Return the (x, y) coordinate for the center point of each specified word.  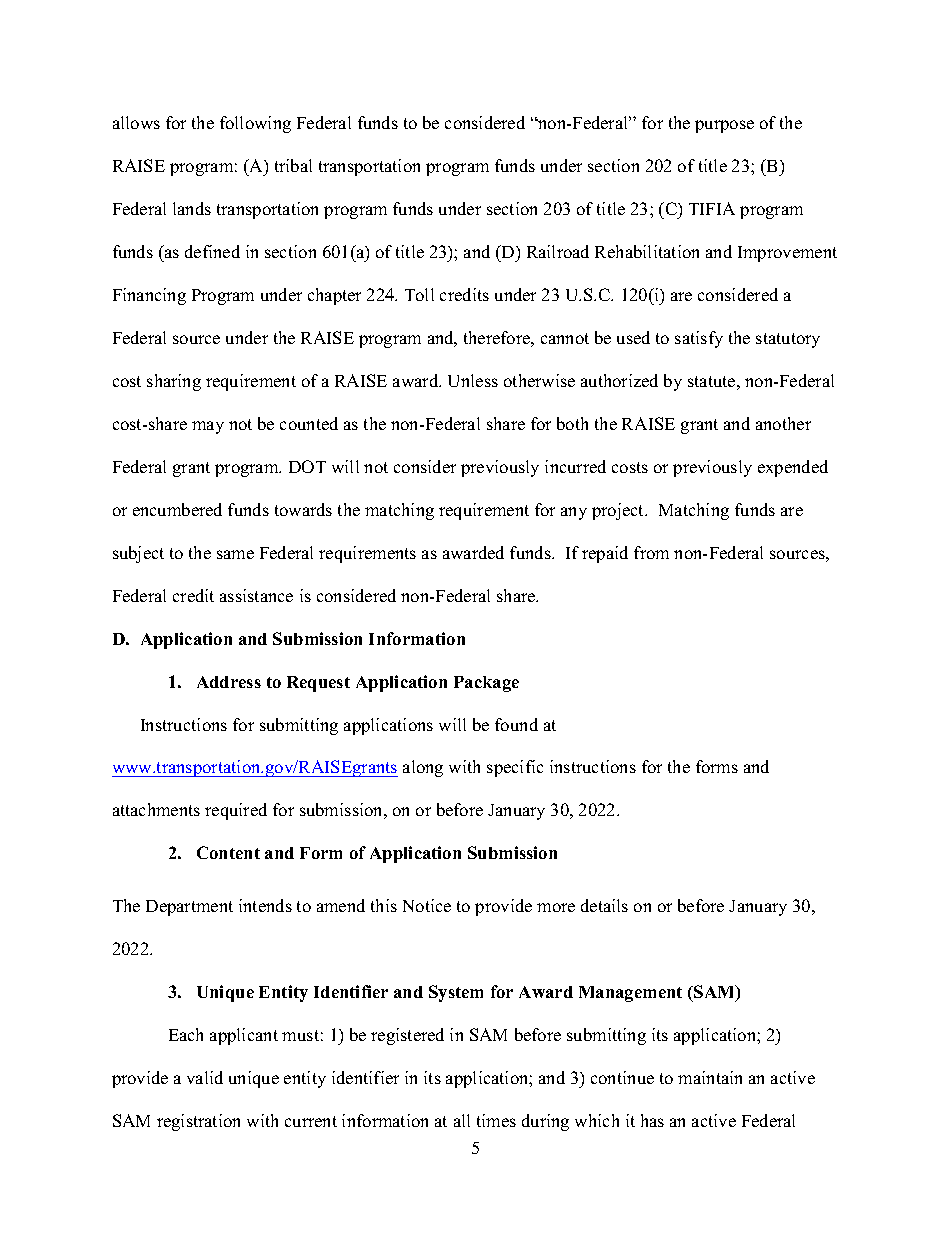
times (496, 1120)
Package (486, 684)
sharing (174, 382)
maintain (710, 1077)
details (604, 905)
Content (228, 852)
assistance (256, 595)
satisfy (699, 339)
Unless (473, 380)
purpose (724, 126)
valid (205, 1077)
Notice (427, 905)
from (651, 552)
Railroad (558, 251)
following (255, 124)
